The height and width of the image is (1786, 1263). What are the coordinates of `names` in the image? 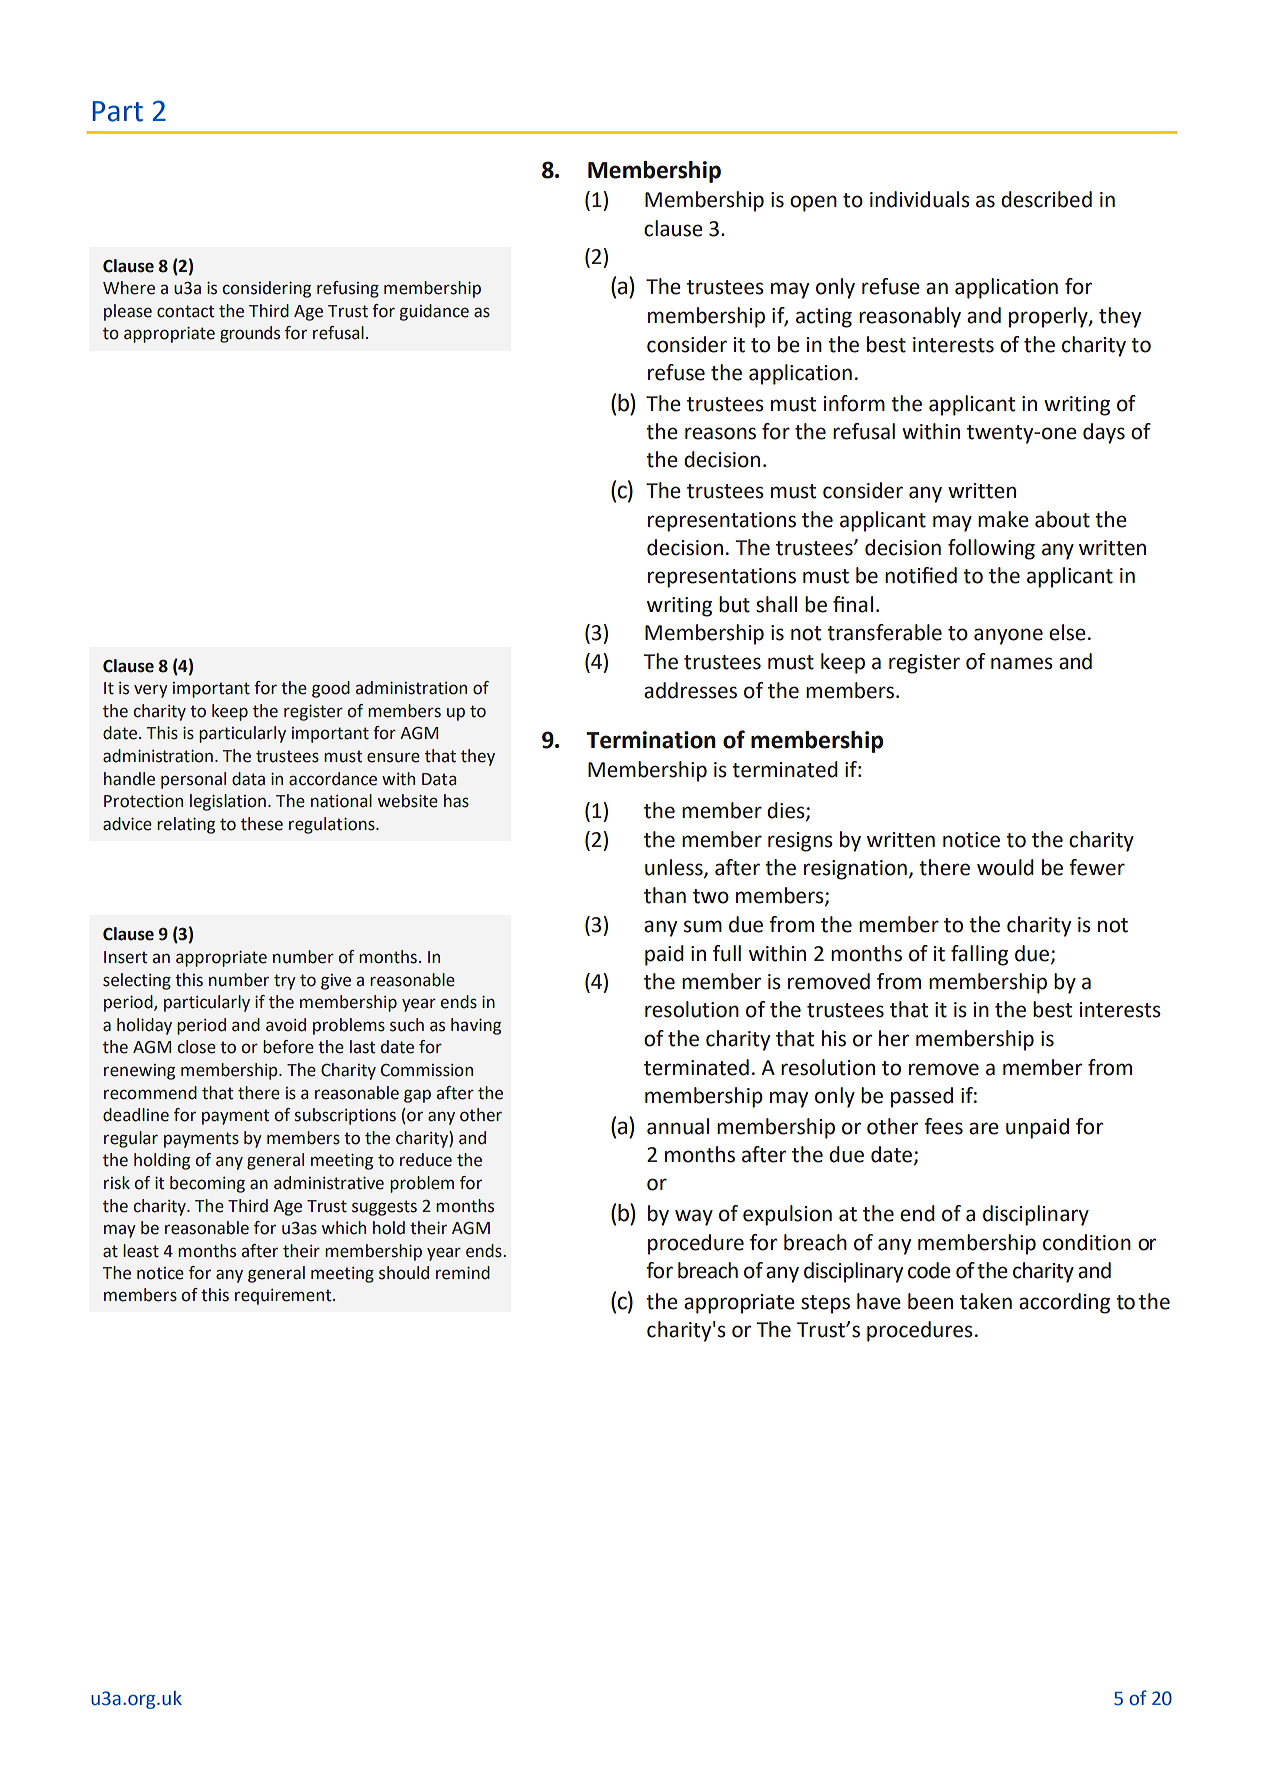 It's located at (1022, 663).
